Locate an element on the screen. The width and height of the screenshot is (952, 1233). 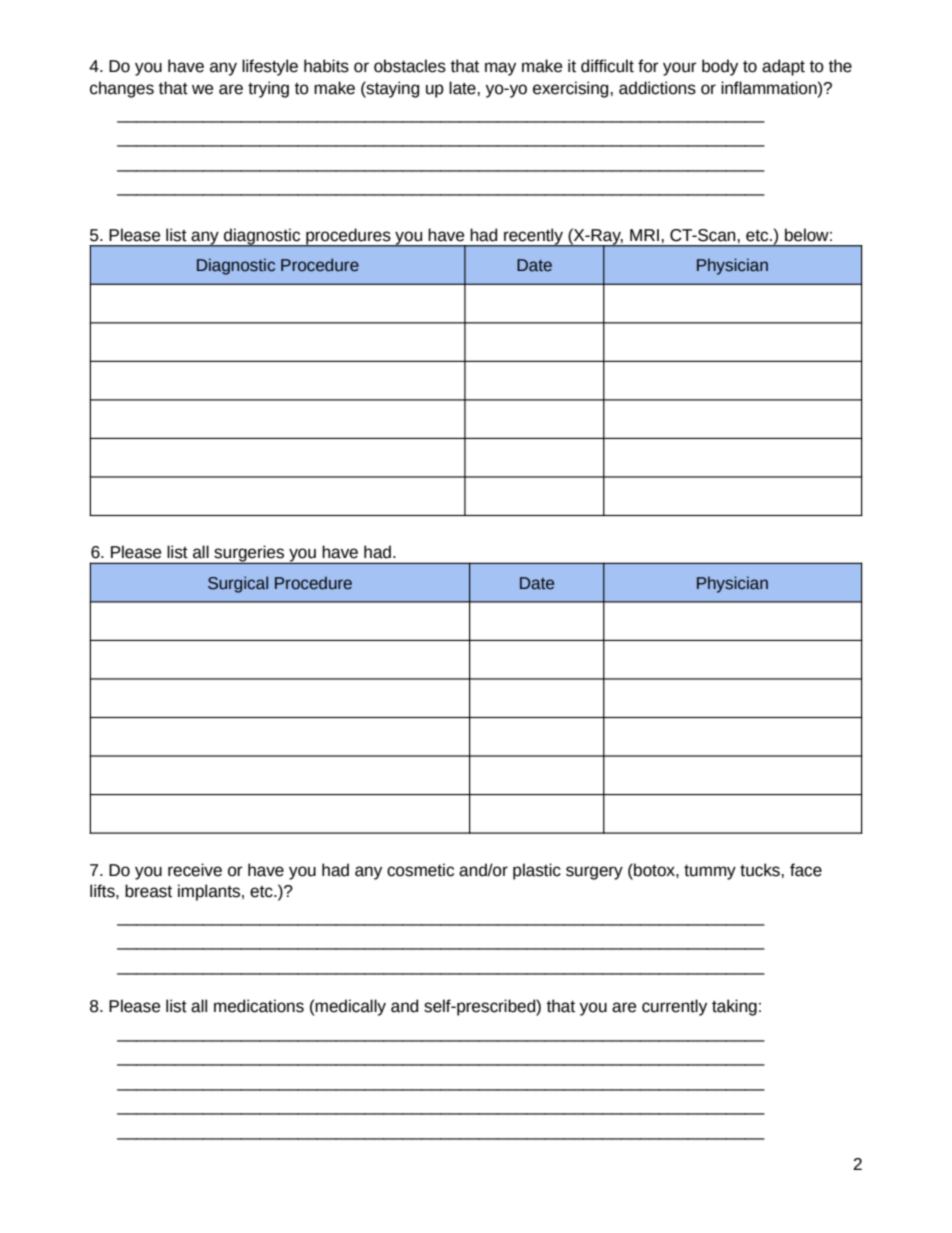
tummy is located at coordinates (710, 872).
